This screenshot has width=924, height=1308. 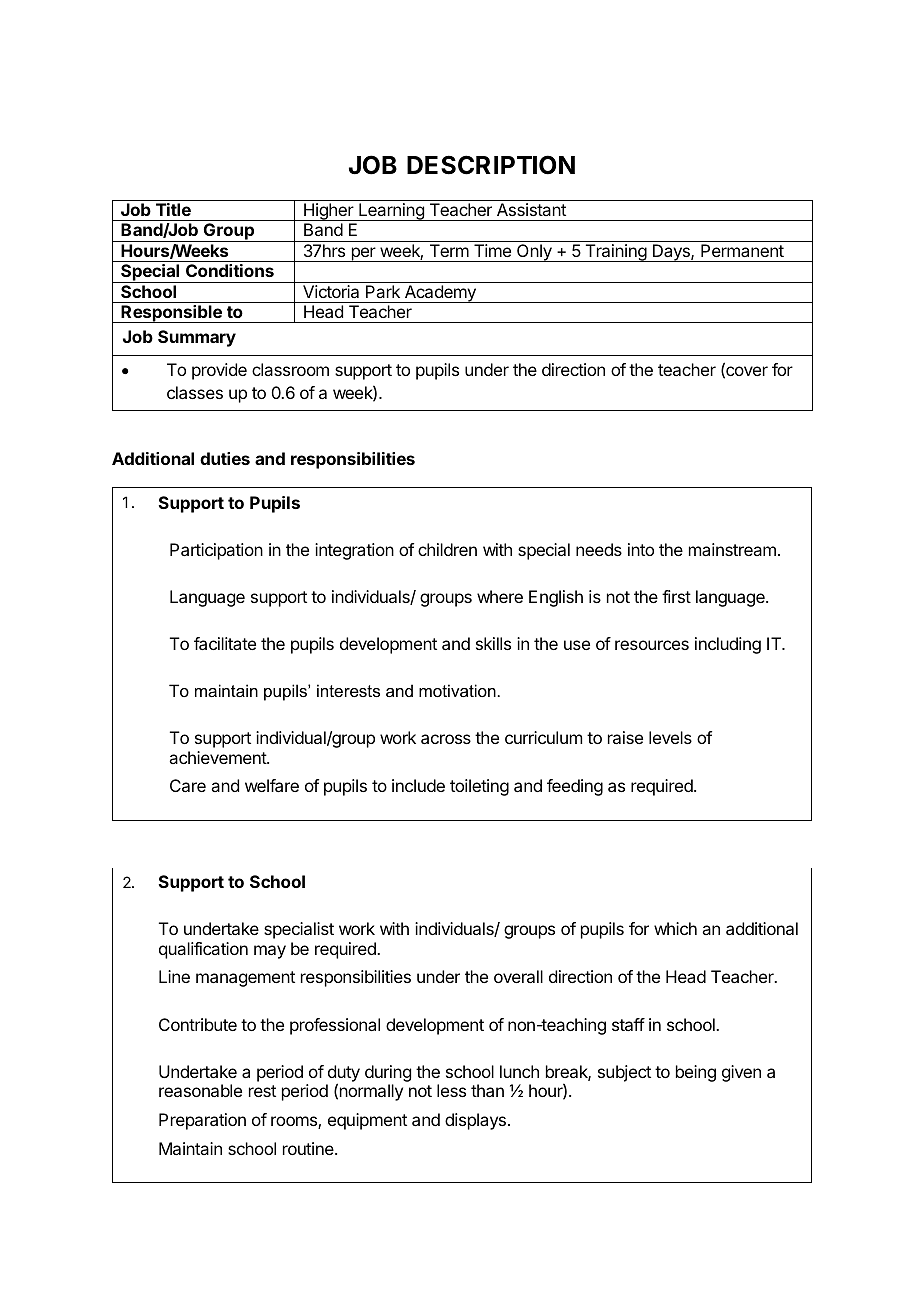 What do you see at coordinates (641, 549) in the screenshot?
I see `into` at bounding box center [641, 549].
